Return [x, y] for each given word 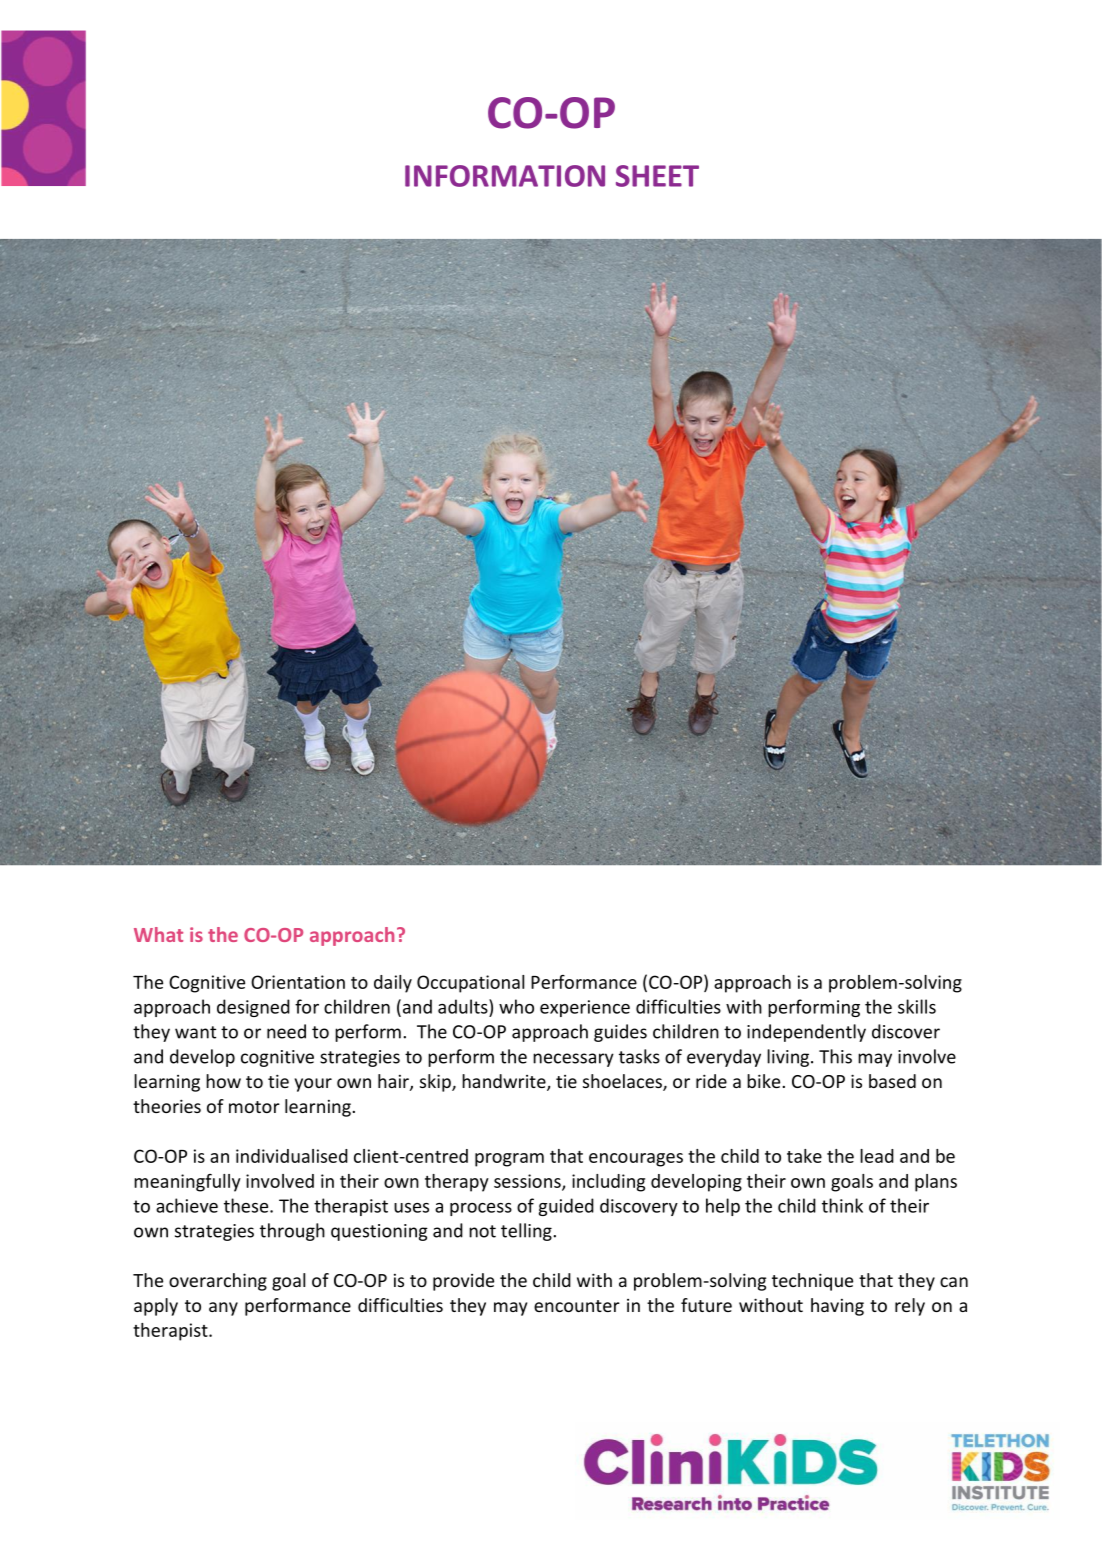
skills [917, 1006]
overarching [218, 1282]
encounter [577, 1306]
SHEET [657, 176]
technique [812, 1282]
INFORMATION [505, 176]
